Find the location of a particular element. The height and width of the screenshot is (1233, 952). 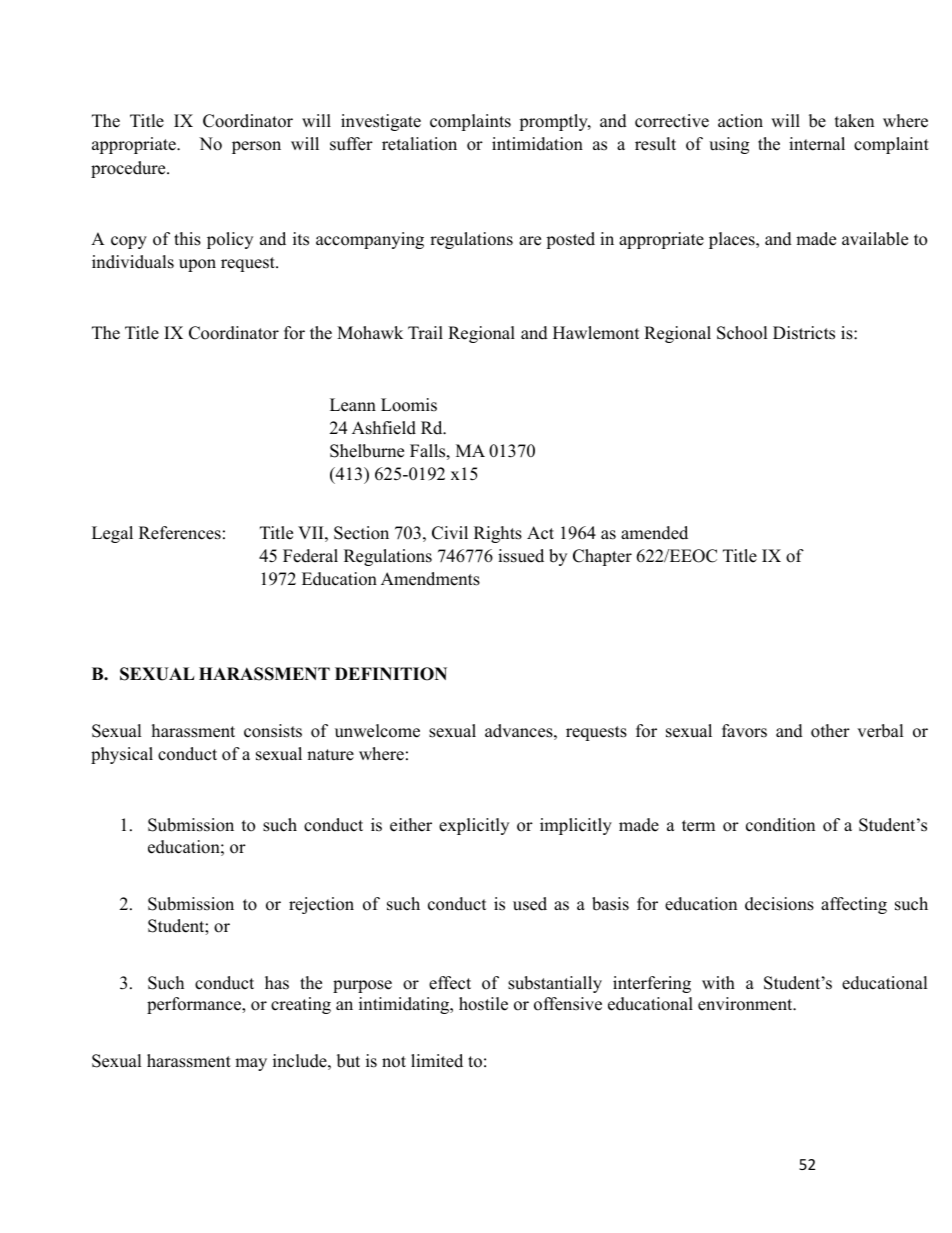

person is located at coordinates (256, 147).
